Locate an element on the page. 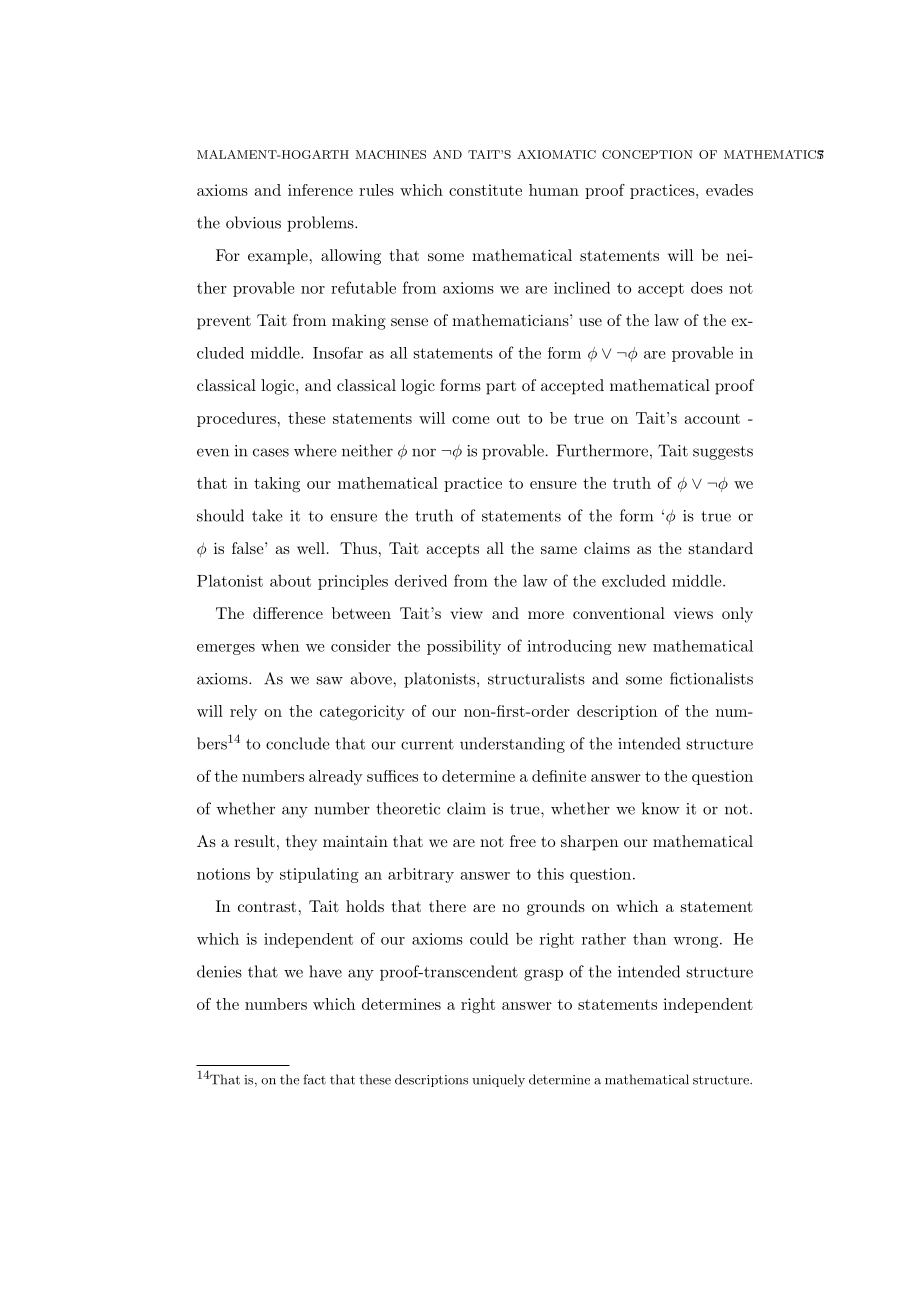 This document has height=1308, width=924. uniquely is located at coordinates (498, 1080).
